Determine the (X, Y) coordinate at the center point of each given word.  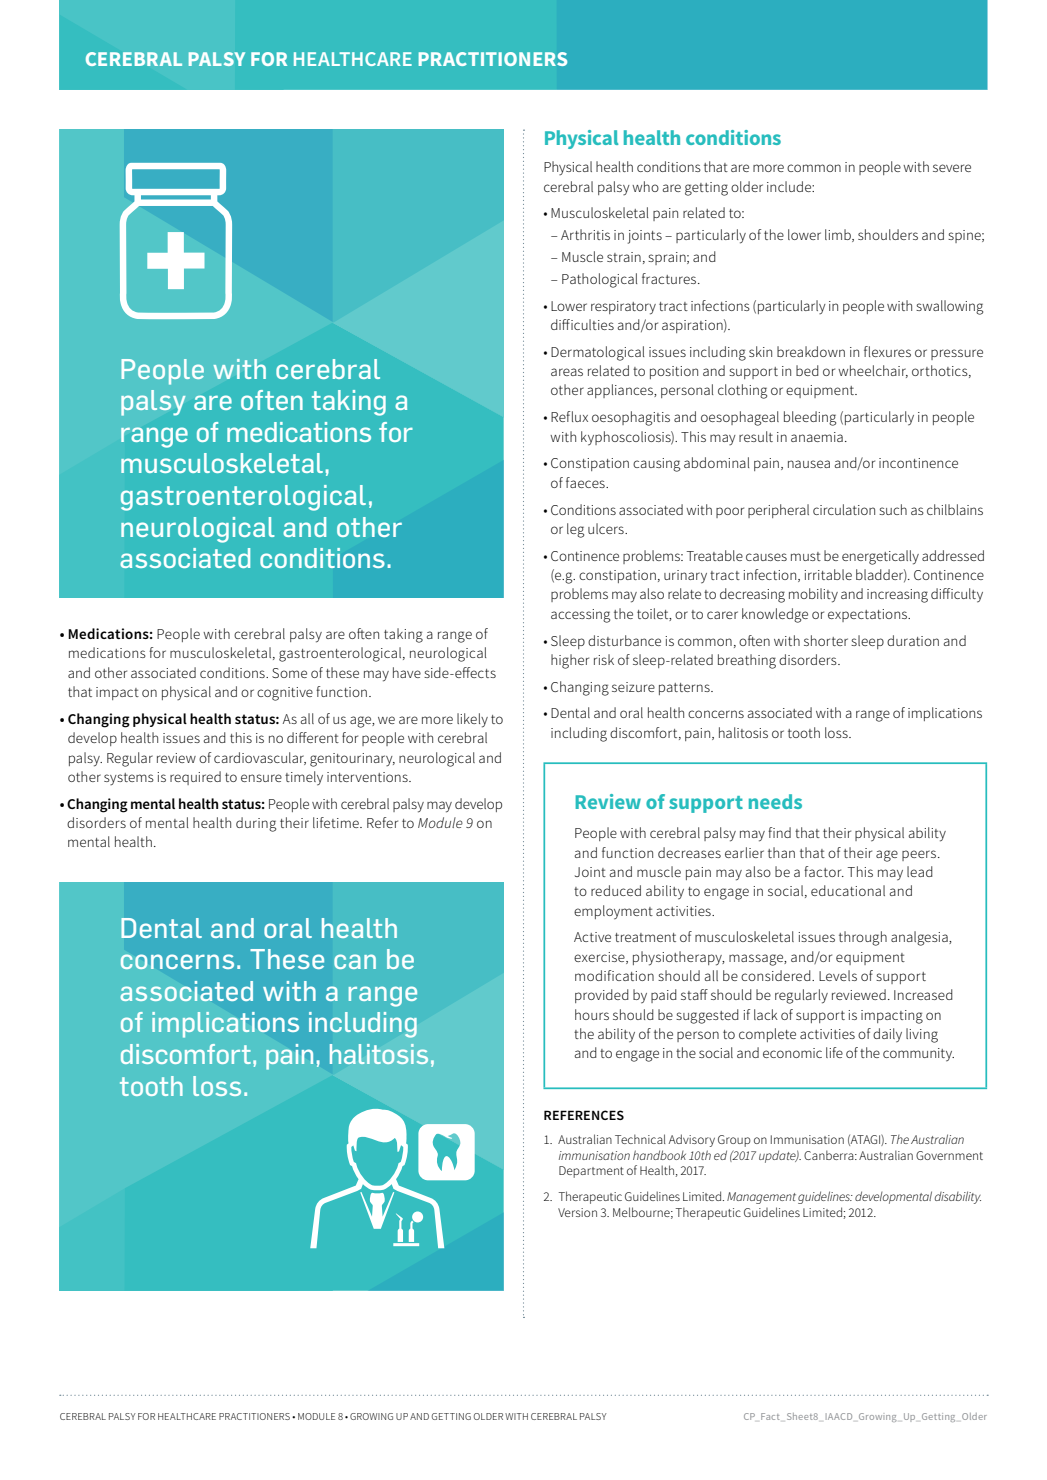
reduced (616, 890)
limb (839, 235)
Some (289, 673)
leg (575, 530)
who (645, 186)
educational (848, 890)
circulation (844, 509)
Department (591, 1172)
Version (577, 1212)
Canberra (830, 1155)
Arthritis (585, 234)
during (256, 824)
